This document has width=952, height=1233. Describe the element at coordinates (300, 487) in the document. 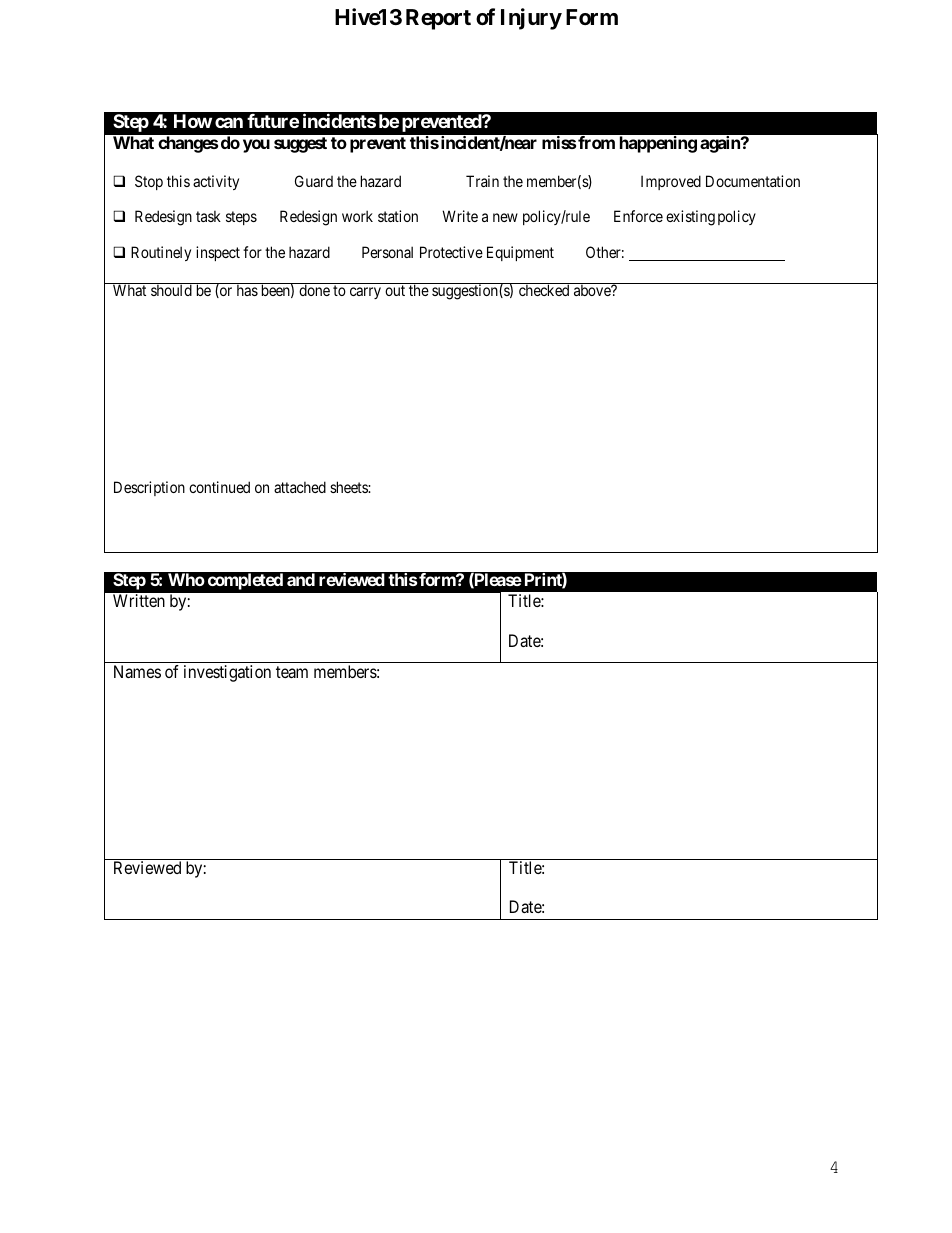

I see `attached` at that location.
